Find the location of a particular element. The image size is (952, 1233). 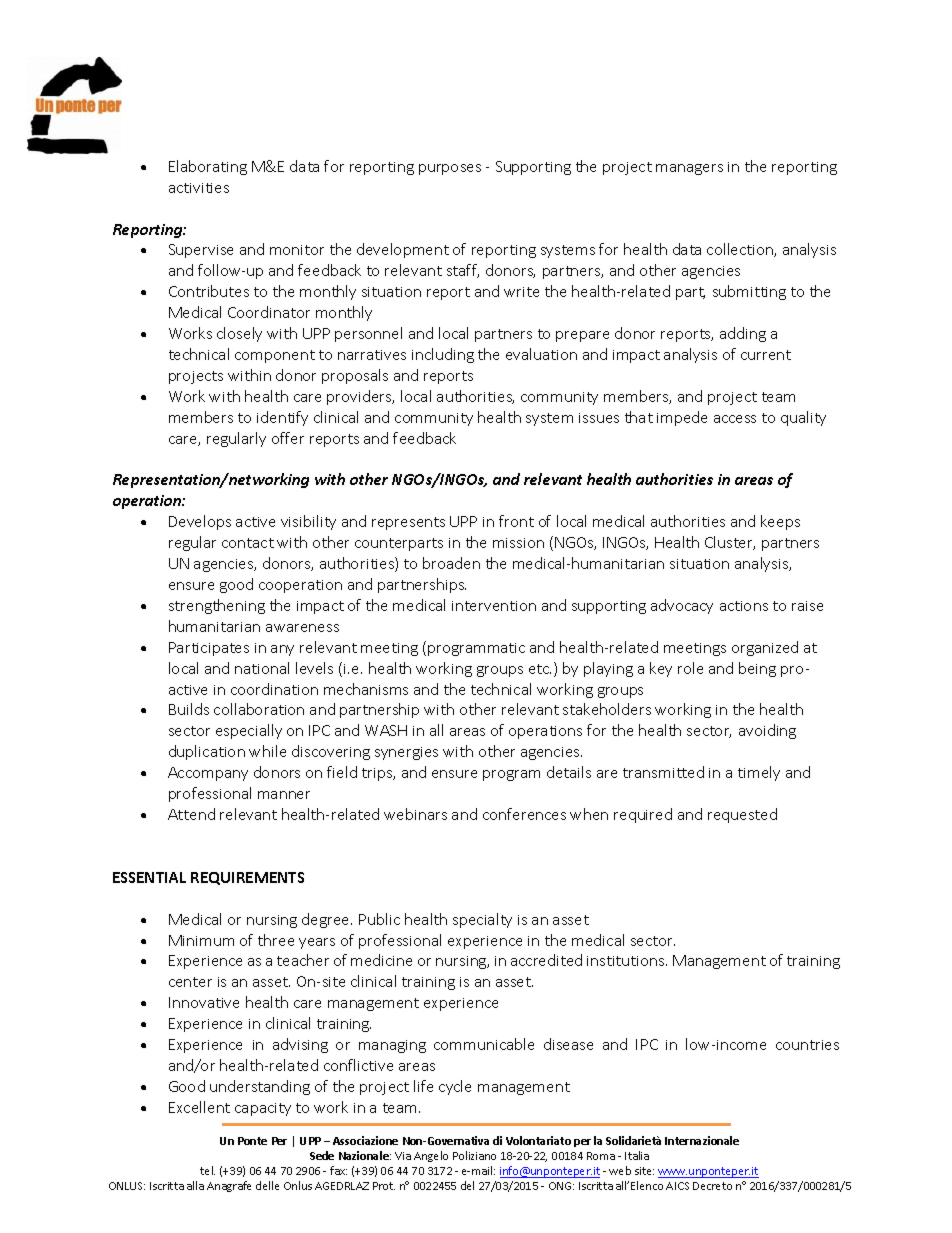

including is located at coordinates (443, 355).
